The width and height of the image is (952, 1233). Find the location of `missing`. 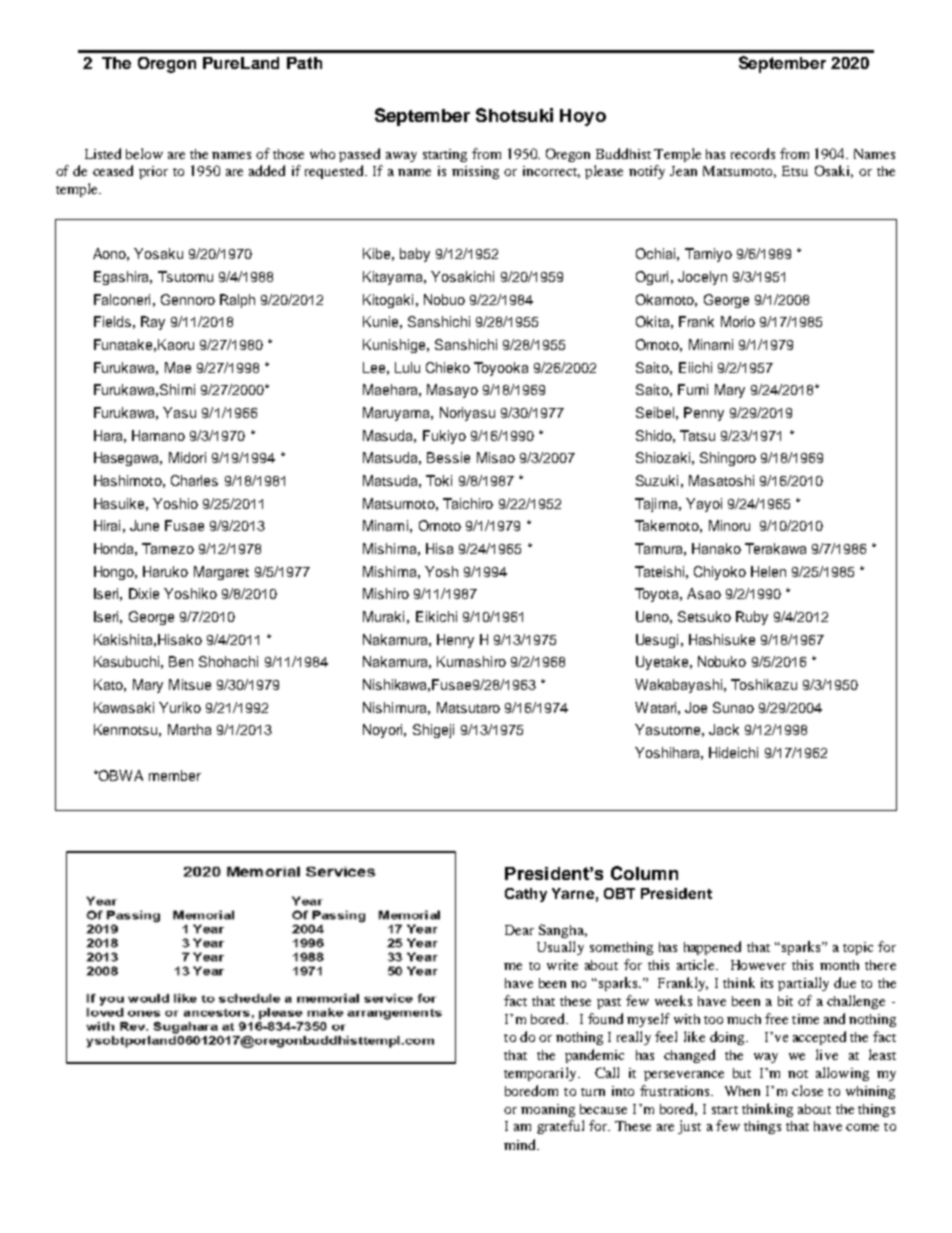

missing is located at coordinates (475, 172).
